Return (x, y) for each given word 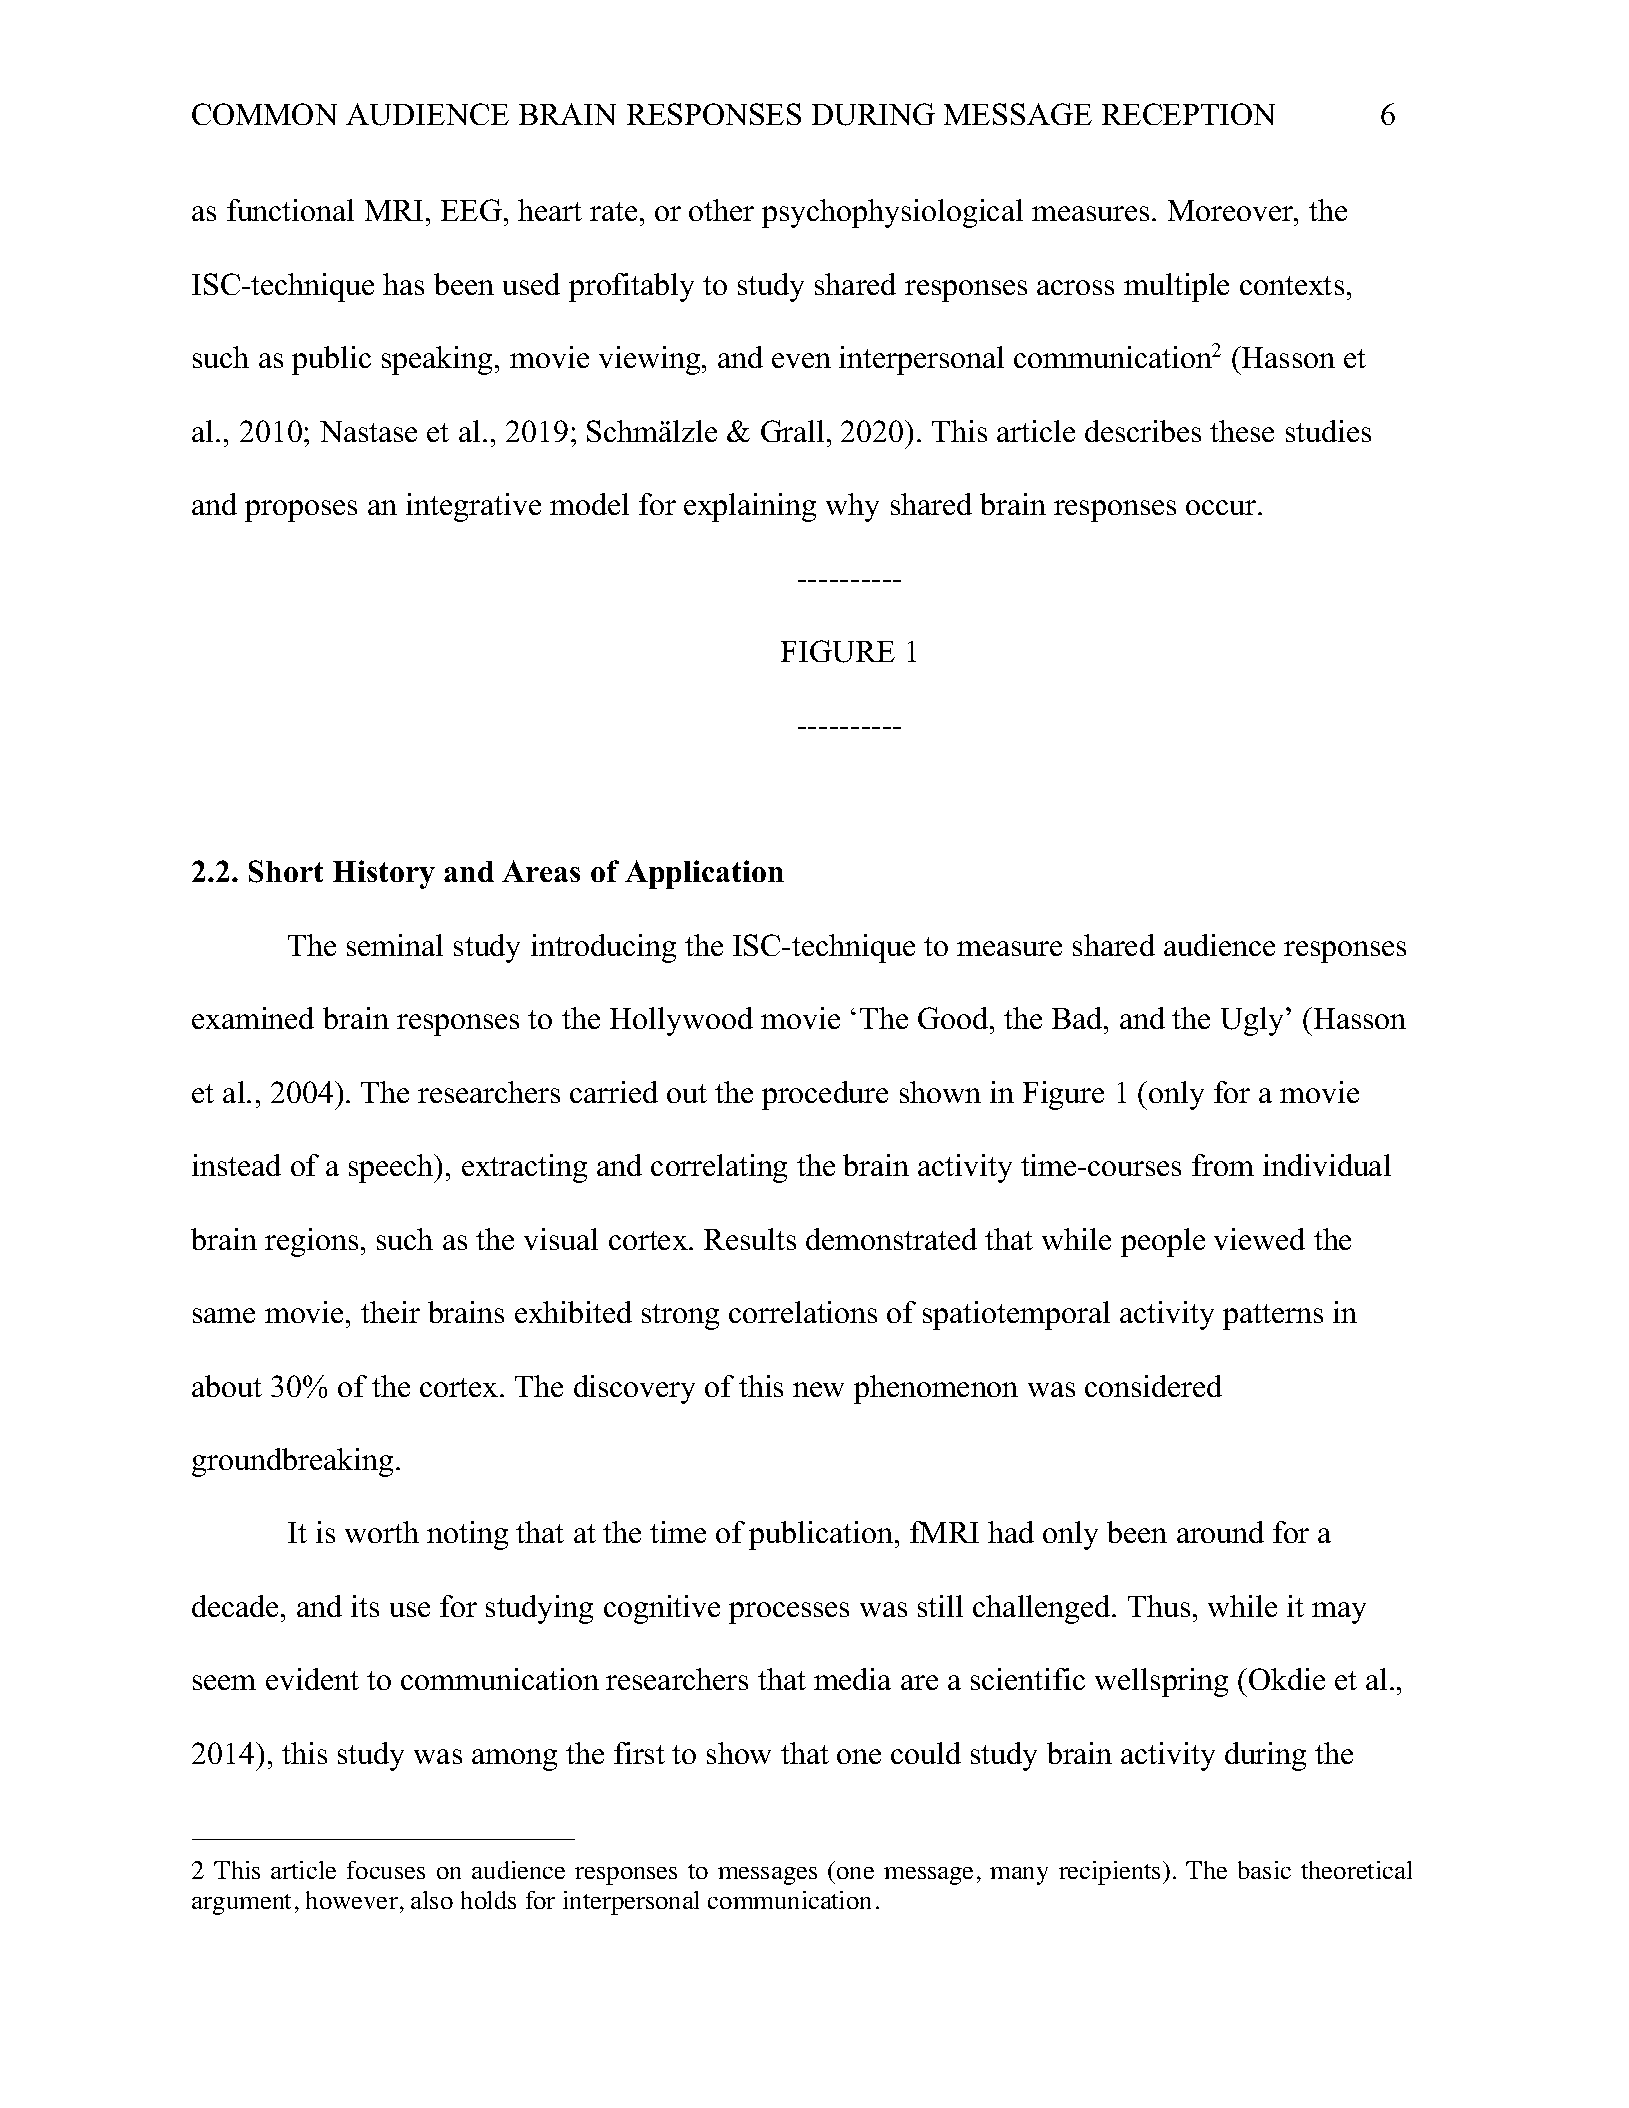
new (818, 1389)
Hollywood (681, 1021)
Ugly (1252, 1021)
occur (1222, 507)
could (926, 1753)
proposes (301, 511)
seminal (395, 945)
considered (1153, 1386)
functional (290, 210)
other (721, 210)
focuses (386, 1870)
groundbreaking (292, 1462)
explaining (750, 507)
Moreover (1231, 210)
